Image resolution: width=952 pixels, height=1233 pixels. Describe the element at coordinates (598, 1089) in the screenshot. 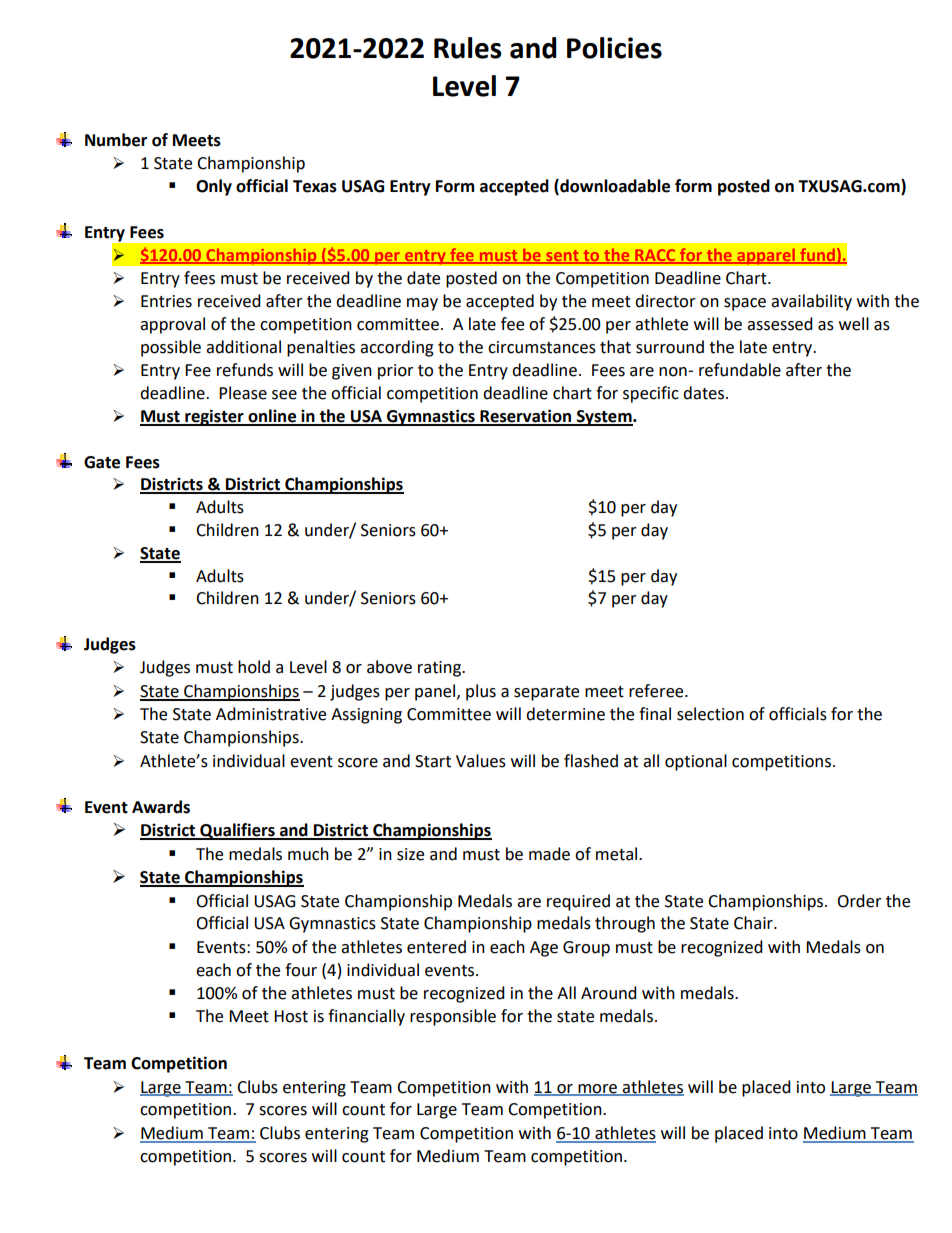

I see `more` at that location.
